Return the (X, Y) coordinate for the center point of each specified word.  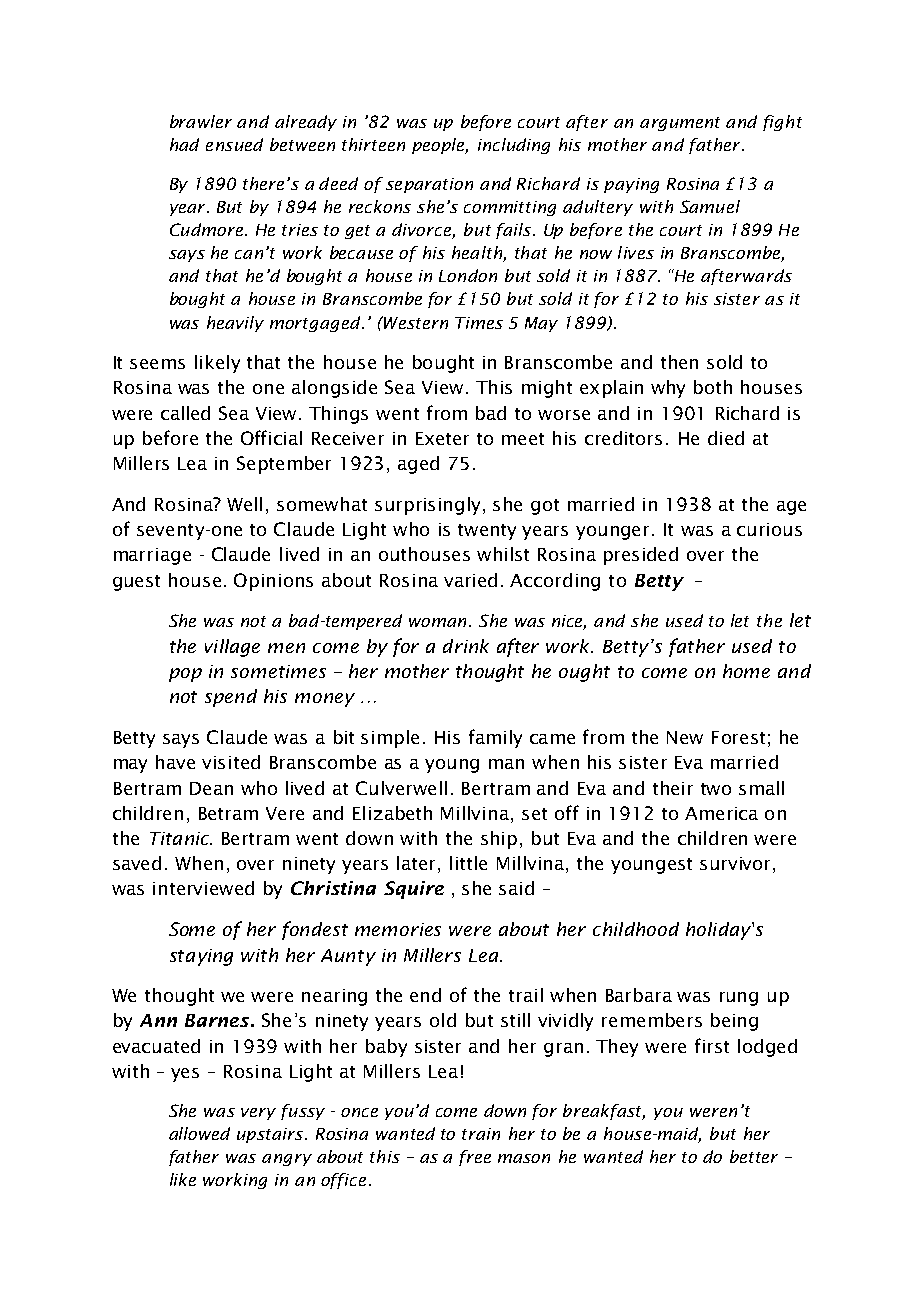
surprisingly (427, 506)
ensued (234, 144)
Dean (211, 788)
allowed (199, 1133)
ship (499, 840)
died (726, 438)
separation (429, 185)
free (475, 1158)
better (754, 1156)
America (721, 813)
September (284, 465)
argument (680, 124)
